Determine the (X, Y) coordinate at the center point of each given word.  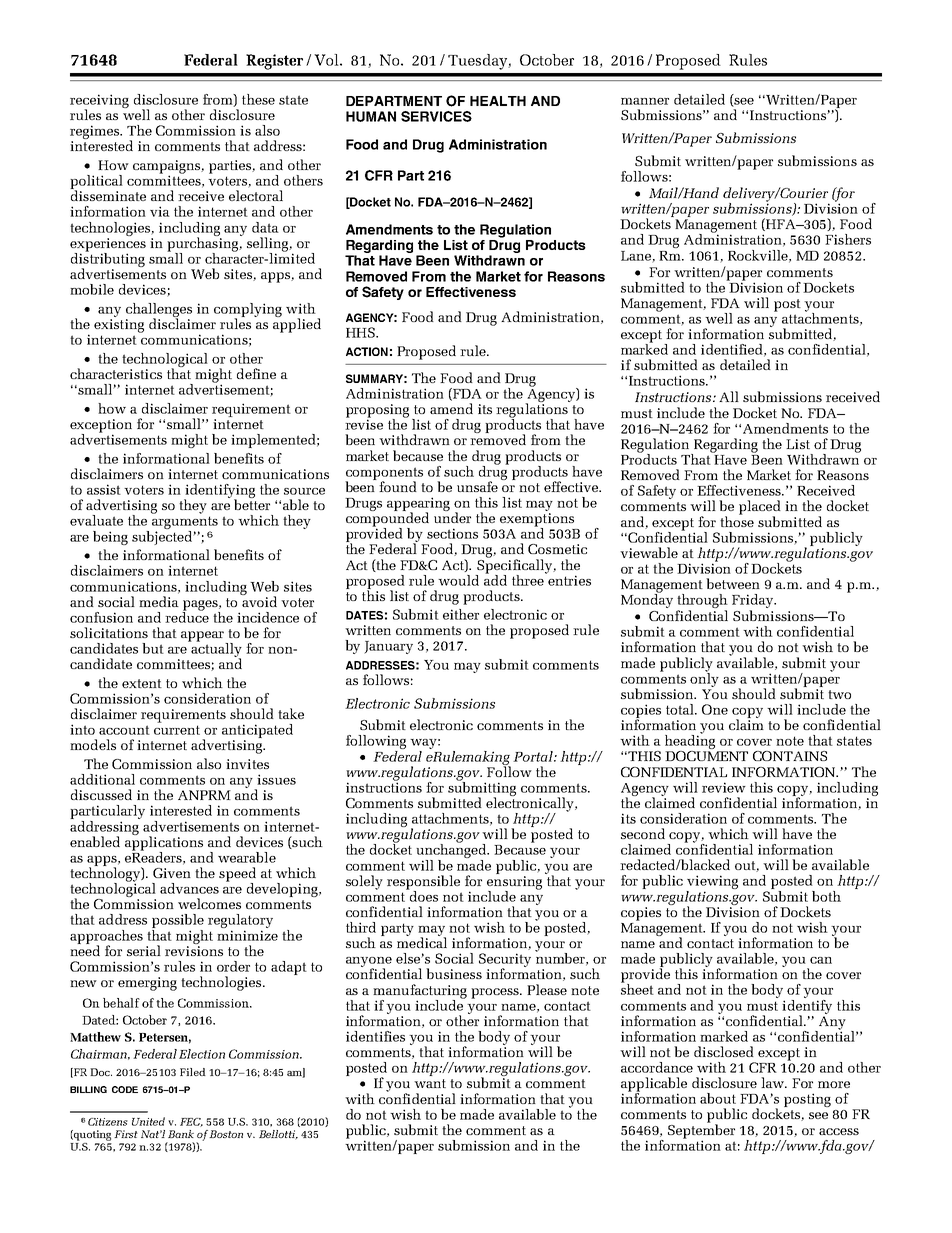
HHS (361, 332)
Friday (754, 602)
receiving (99, 102)
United (148, 1121)
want (430, 1083)
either (461, 614)
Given (172, 873)
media (159, 601)
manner (645, 101)
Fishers (848, 239)
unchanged (452, 851)
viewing (712, 883)
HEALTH (498, 101)
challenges (159, 311)
